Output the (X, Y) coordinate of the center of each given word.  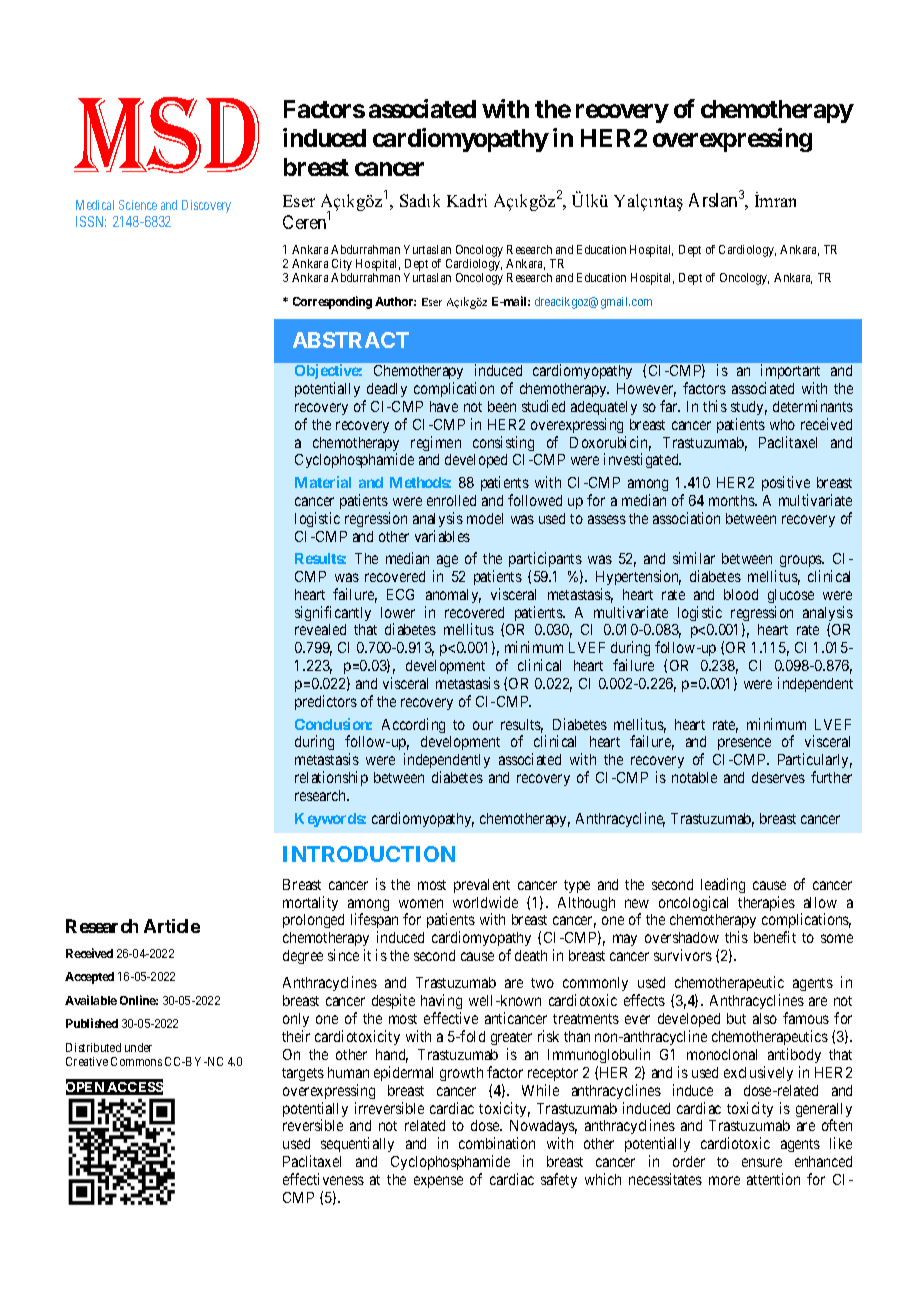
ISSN (91, 221)
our (483, 725)
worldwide (485, 902)
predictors (326, 702)
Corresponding (332, 302)
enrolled (451, 500)
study (749, 408)
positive (786, 483)
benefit (775, 937)
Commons (136, 1061)
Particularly (815, 762)
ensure (762, 1162)
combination (497, 1143)
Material (323, 482)
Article (172, 926)
